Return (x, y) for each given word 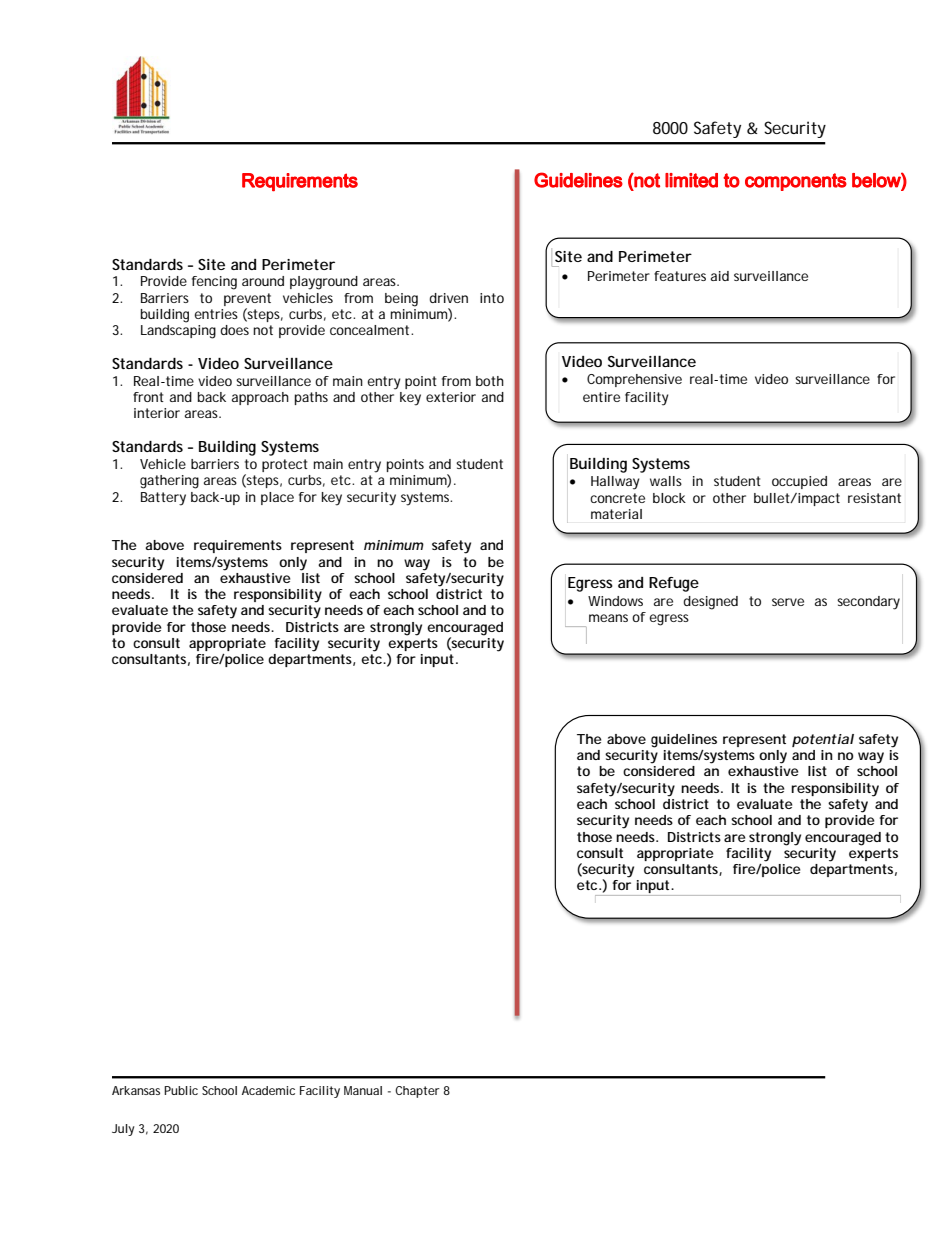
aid (720, 276)
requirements (238, 546)
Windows (615, 601)
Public (181, 1090)
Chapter (417, 1092)
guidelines (684, 741)
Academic (268, 1090)
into (492, 298)
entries (216, 314)
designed (710, 603)
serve (788, 602)
